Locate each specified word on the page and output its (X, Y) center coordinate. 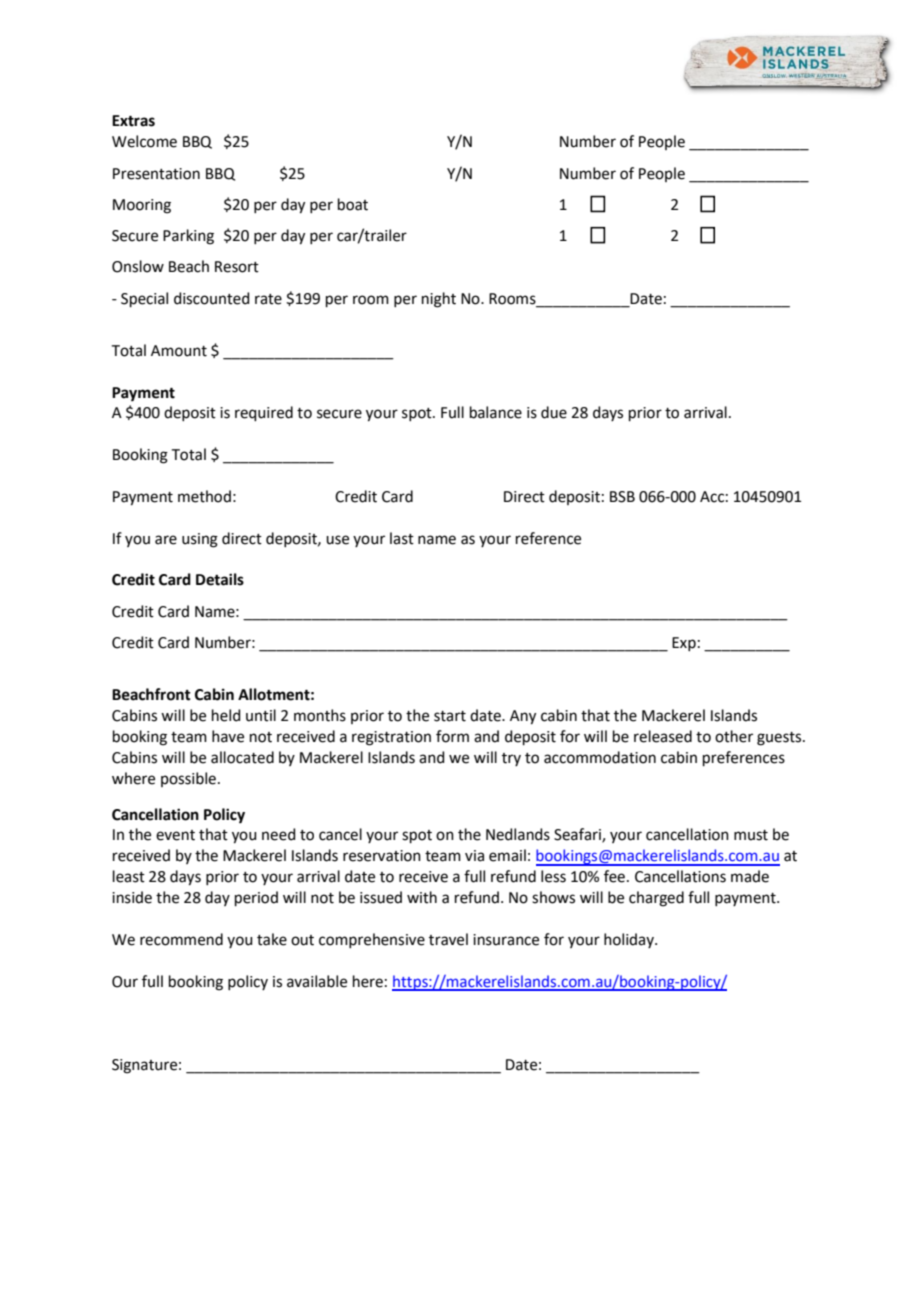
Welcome (144, 141)
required (264, 413)
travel (448, 939)
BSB (622, 497)
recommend (181, 939)
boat (353, 204)
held (226, 715)
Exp (684, 644)
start (450, 716)
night (439, 300)
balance (496, 412)
